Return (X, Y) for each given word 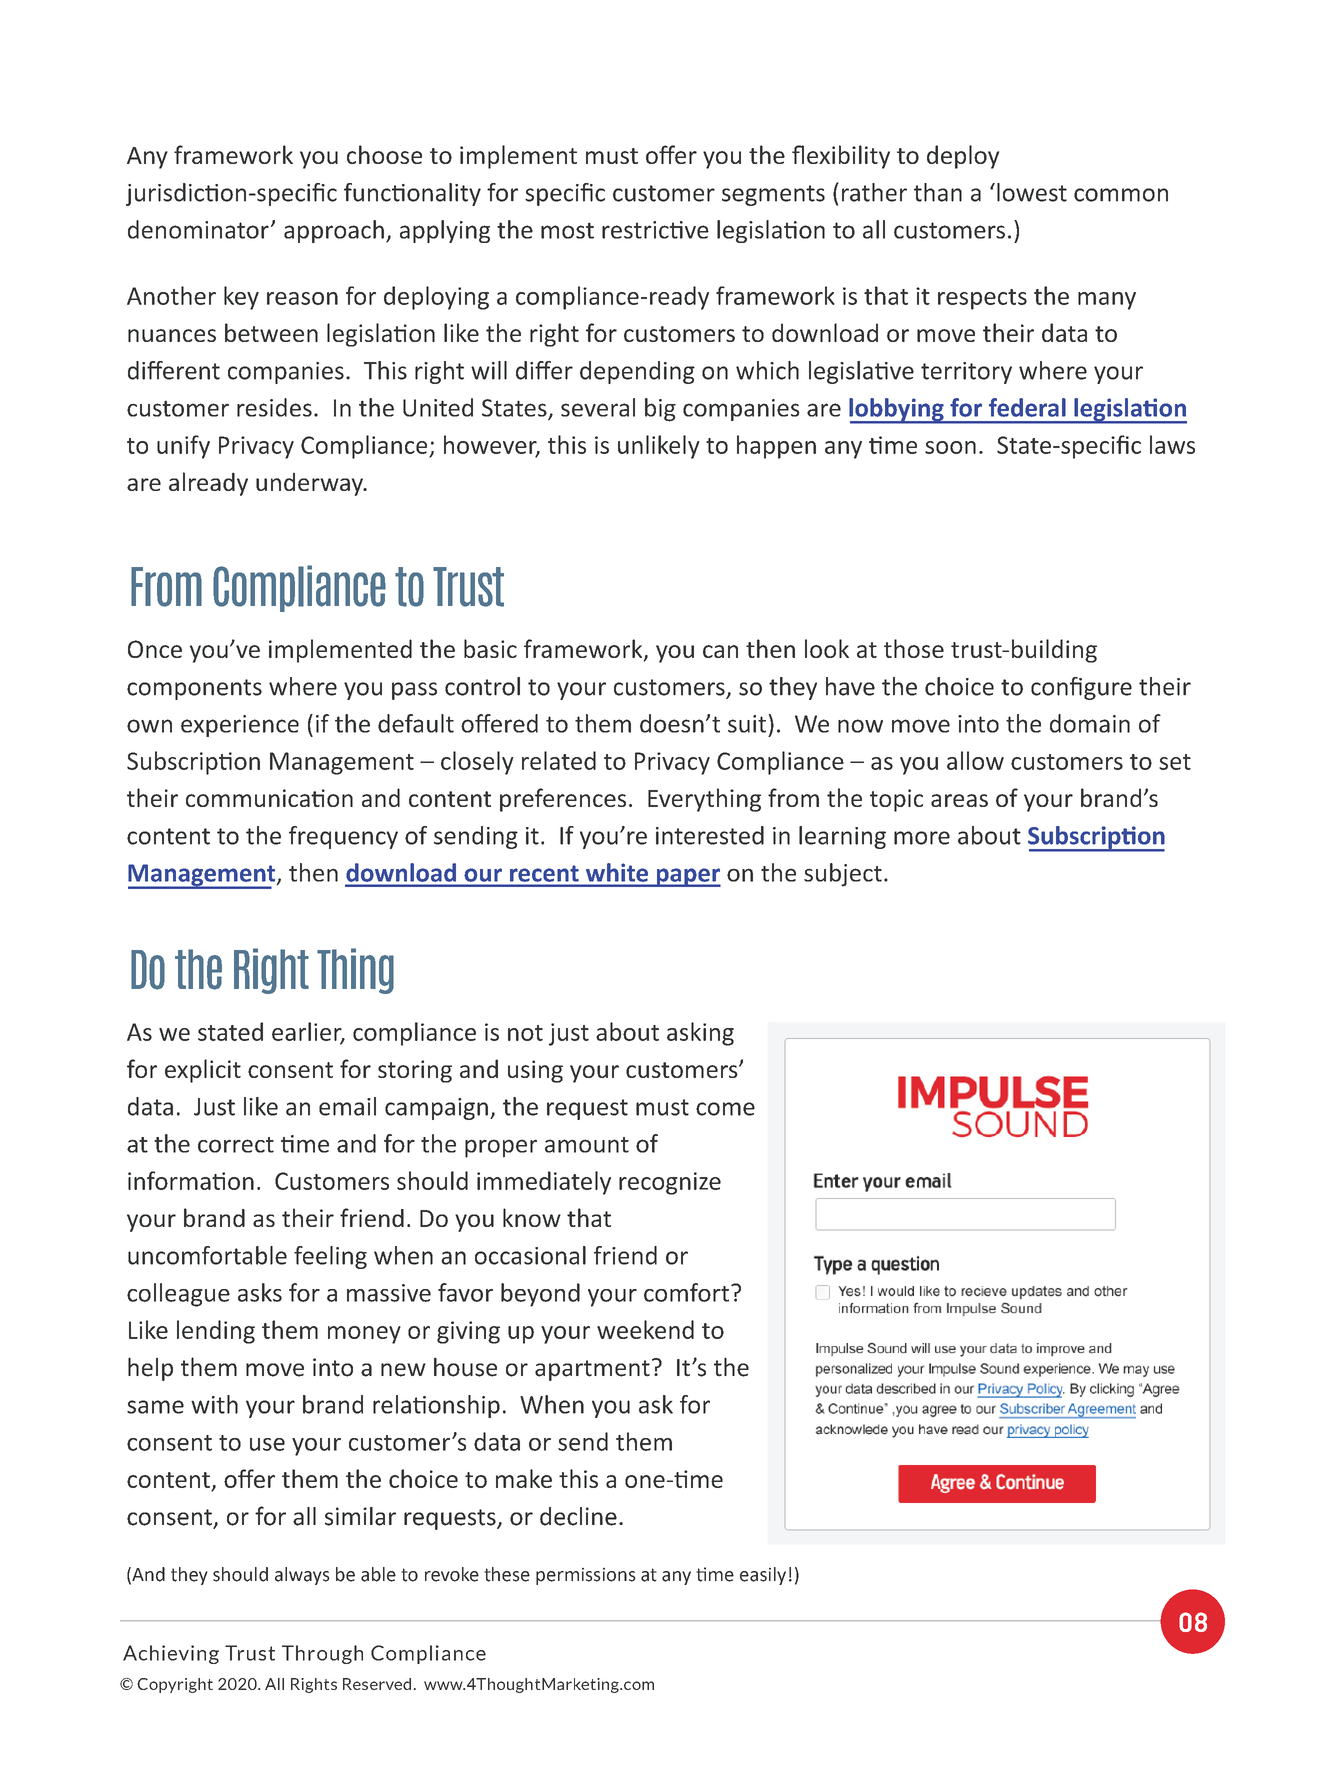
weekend (645, 1329)
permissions (585, 1576)
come (725, 1109)
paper (687, 877)
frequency (343, 837)
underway (310, 484)
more (922, 838)
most (567, 230)
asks (260, 1292)
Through (322, 1654)
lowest (1032, 192)
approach (334, 231)
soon (950, 447)
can (720, 651)
